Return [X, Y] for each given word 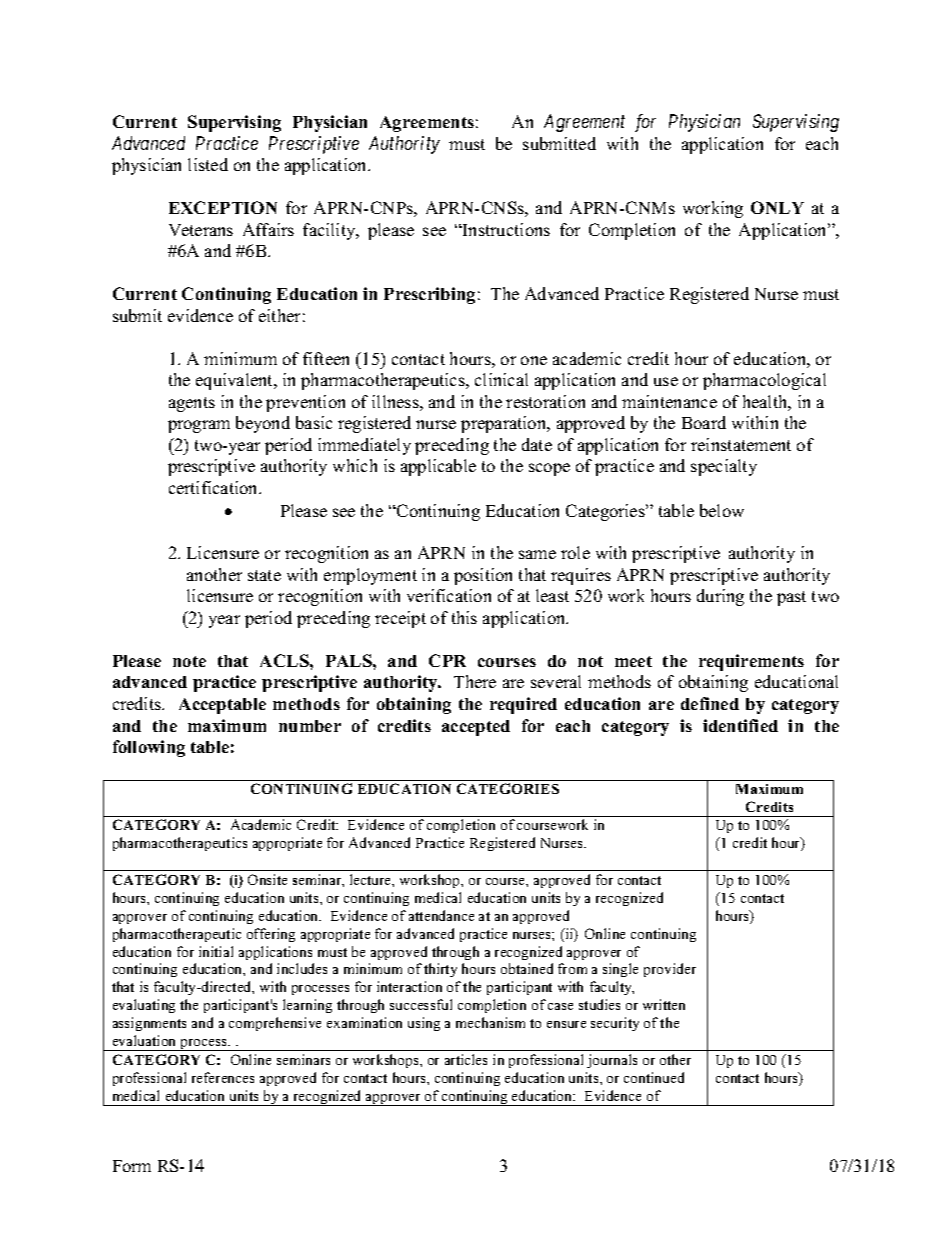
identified [740, 725]
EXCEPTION [223, 207]
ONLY [777, 207]
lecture [371, 879]
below [722, 510]
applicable [438, 467]
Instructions [505, 229]
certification [215, 487]
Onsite [267, 879]
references [223, 1077]
